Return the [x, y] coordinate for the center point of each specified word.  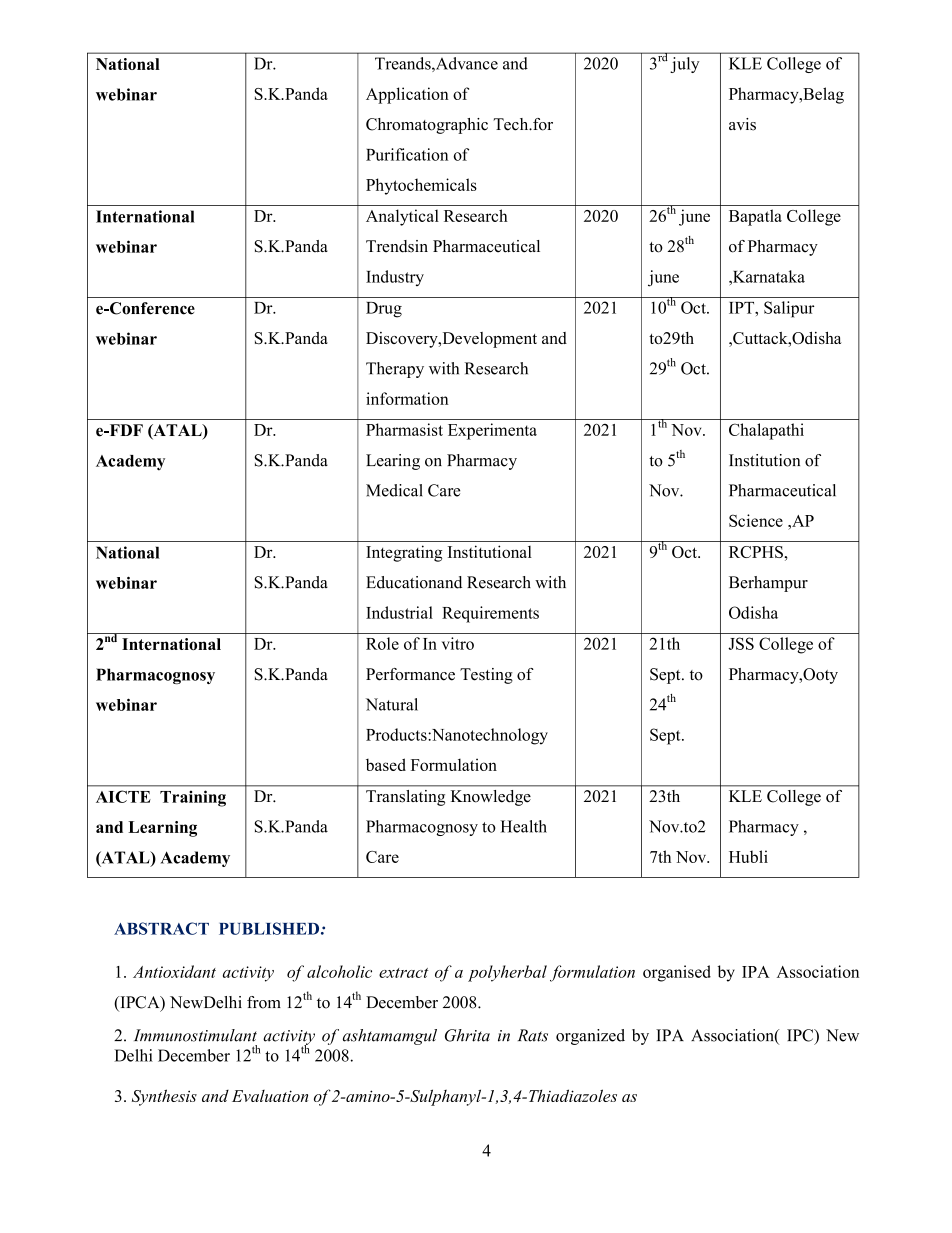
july [685, 65]
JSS [741, 643]
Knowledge [491, 798]
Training [193, 798]
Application [407, 95]
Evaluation [270, 1096]
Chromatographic [427, 126]
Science [756, 520]
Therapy [395, 370]
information [407, 398]
